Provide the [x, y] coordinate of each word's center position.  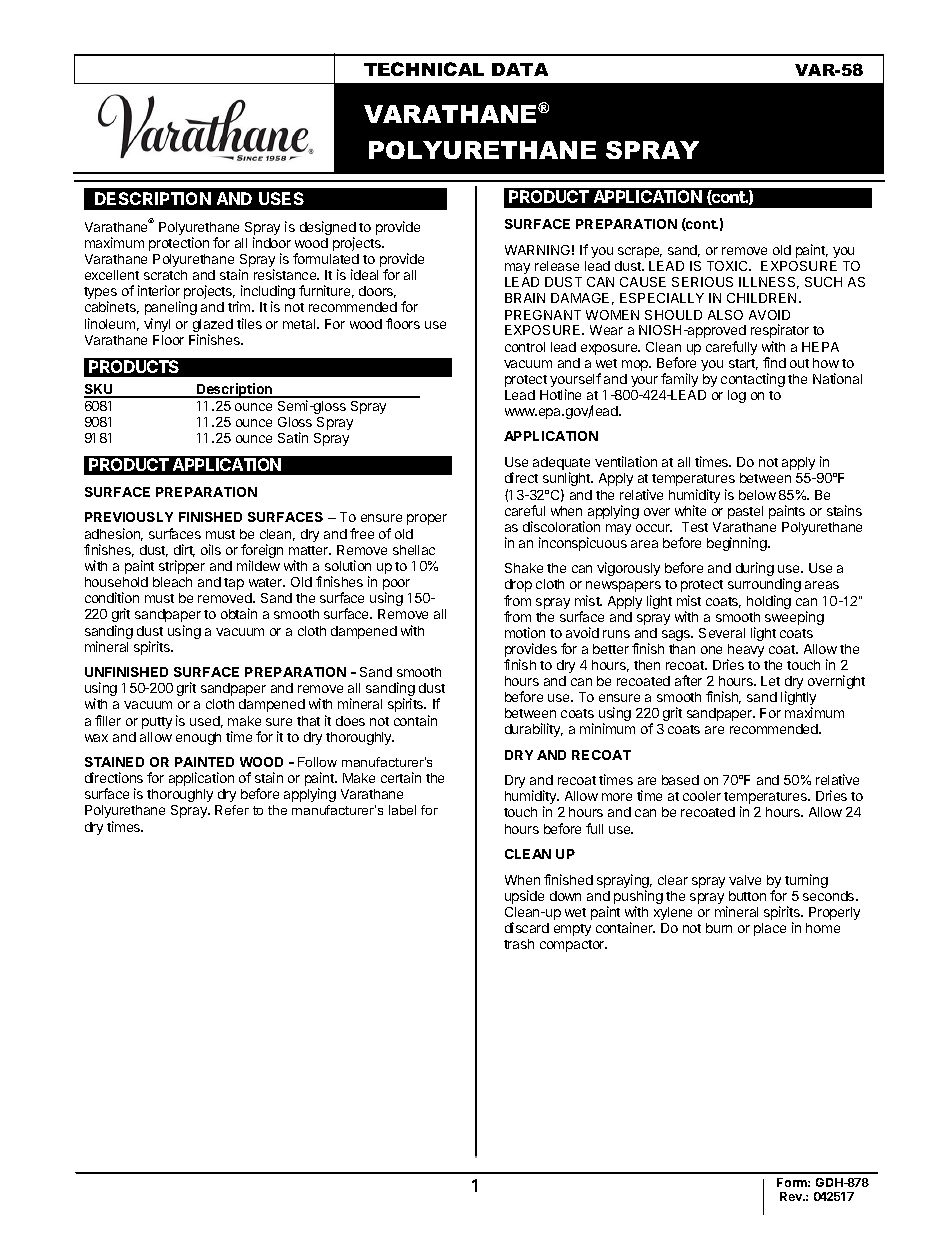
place [770, 929]
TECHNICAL [424, 69]
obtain [239, 613]
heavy [745, 652]
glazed [213, 327]
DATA [520, 69]
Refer [232, 810]
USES [281, 198]
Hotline [560, 394]
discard [527, 927]
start [743, 364]
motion [525, 632]
